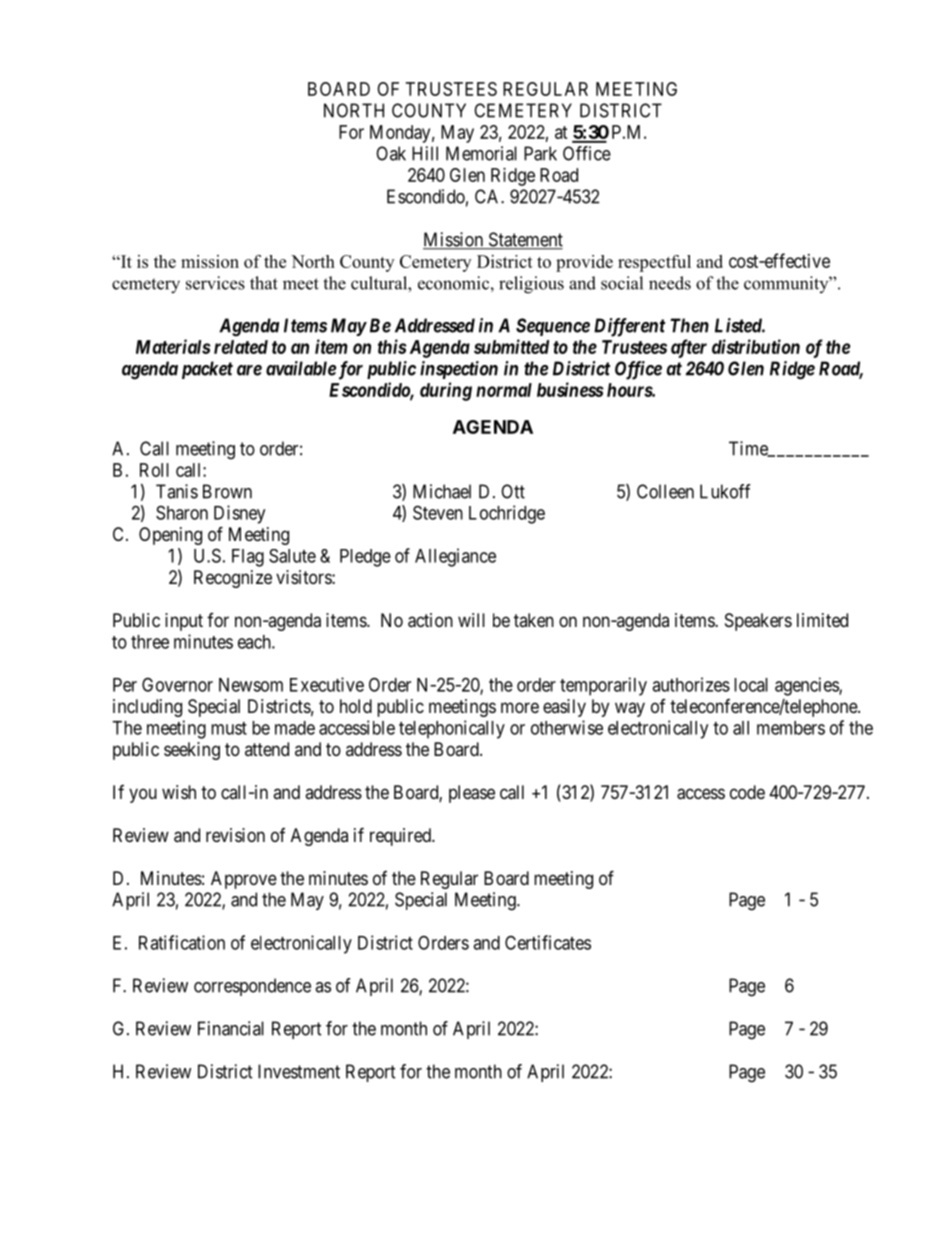  I want to click on Financial, so click(231, 1028).
